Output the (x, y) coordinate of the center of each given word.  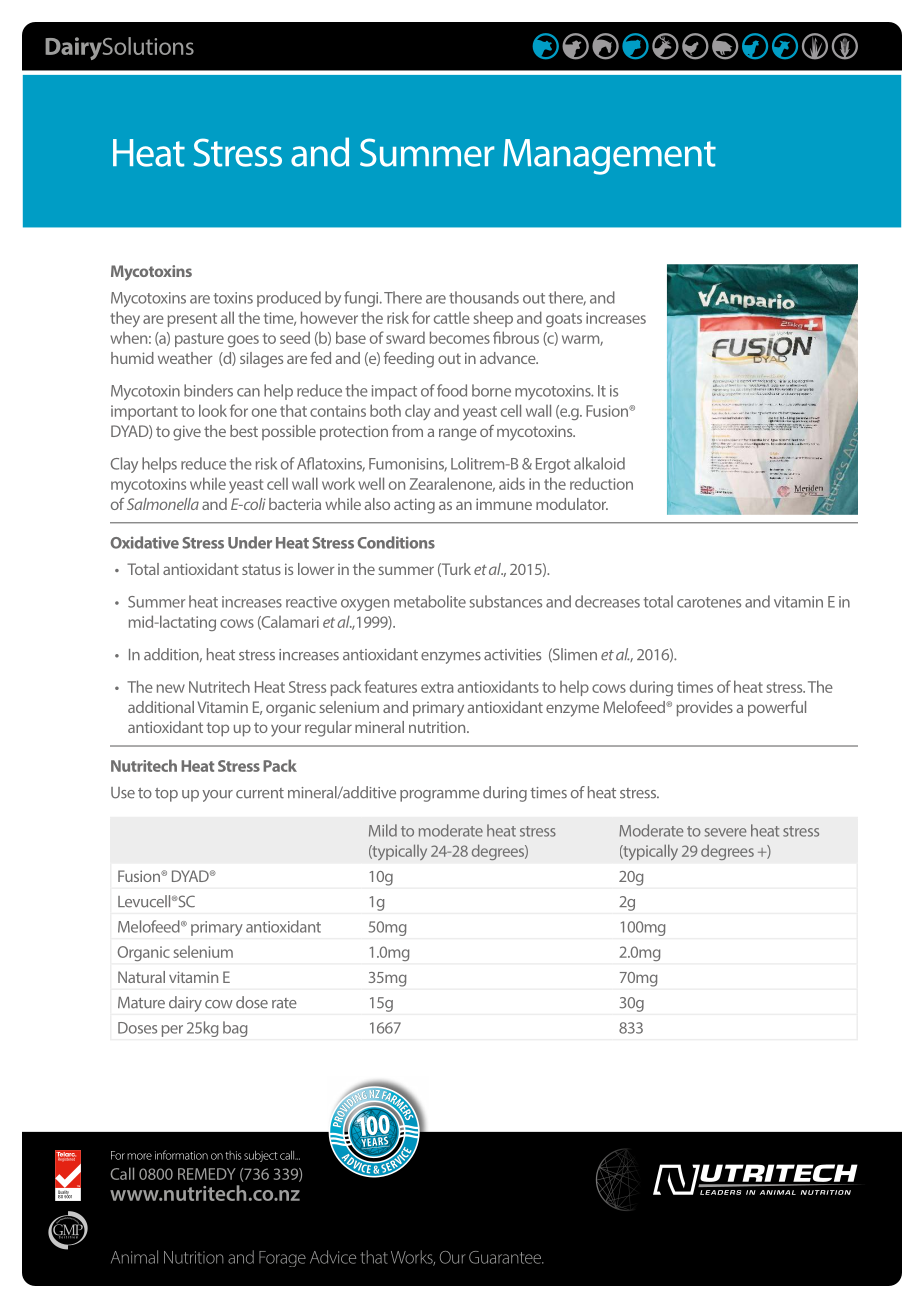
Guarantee (506, 1257)
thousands (484, 297)
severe (725, 832)
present (192, 320)
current (260, 793)
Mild (383, 830)
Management (610, 157)
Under (250, 542)
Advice (333, 1257)
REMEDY (207, 1174)
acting (414, 506)
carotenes (709, 602)
